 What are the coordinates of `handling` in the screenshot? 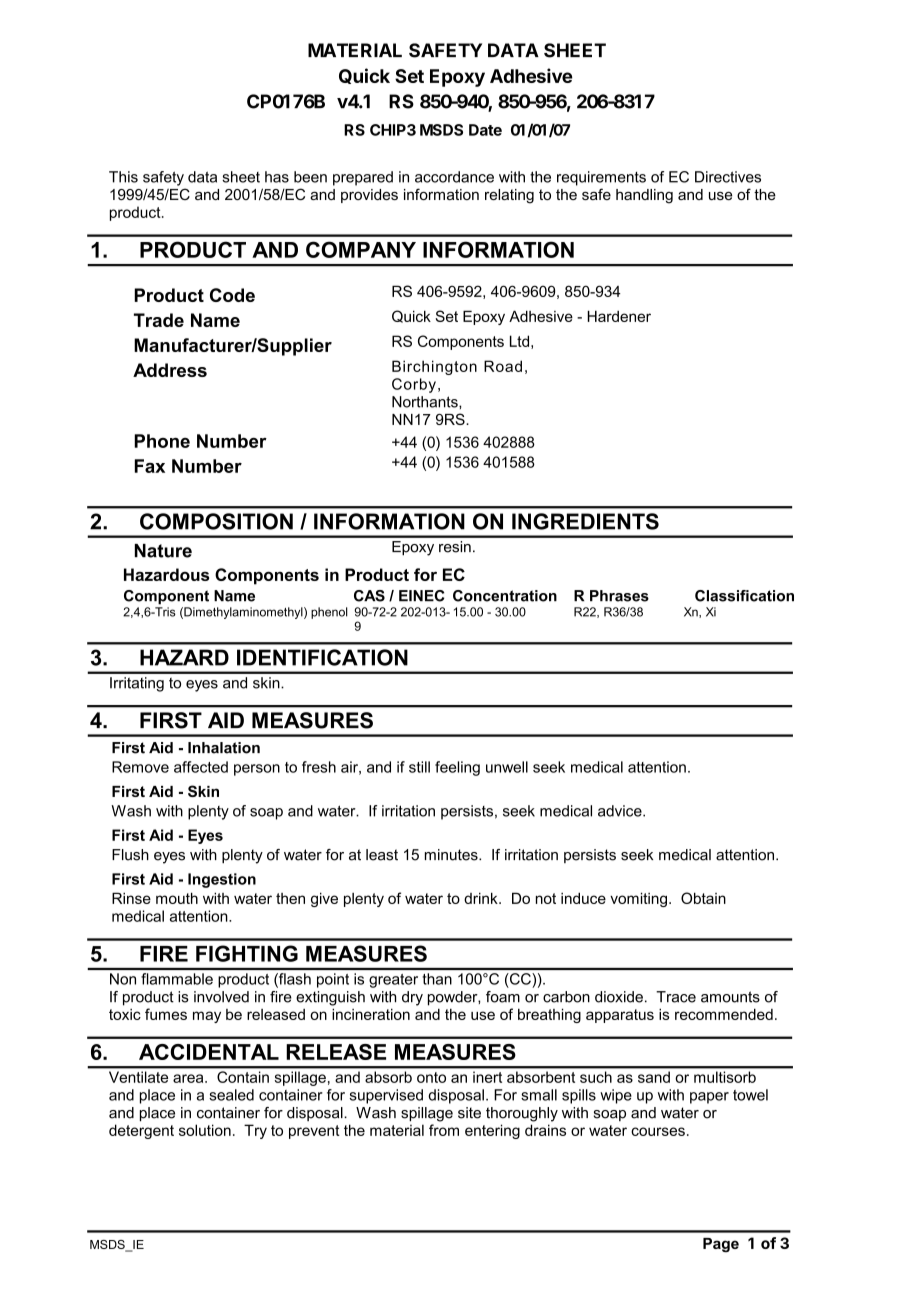 It's located at (644, 196).
